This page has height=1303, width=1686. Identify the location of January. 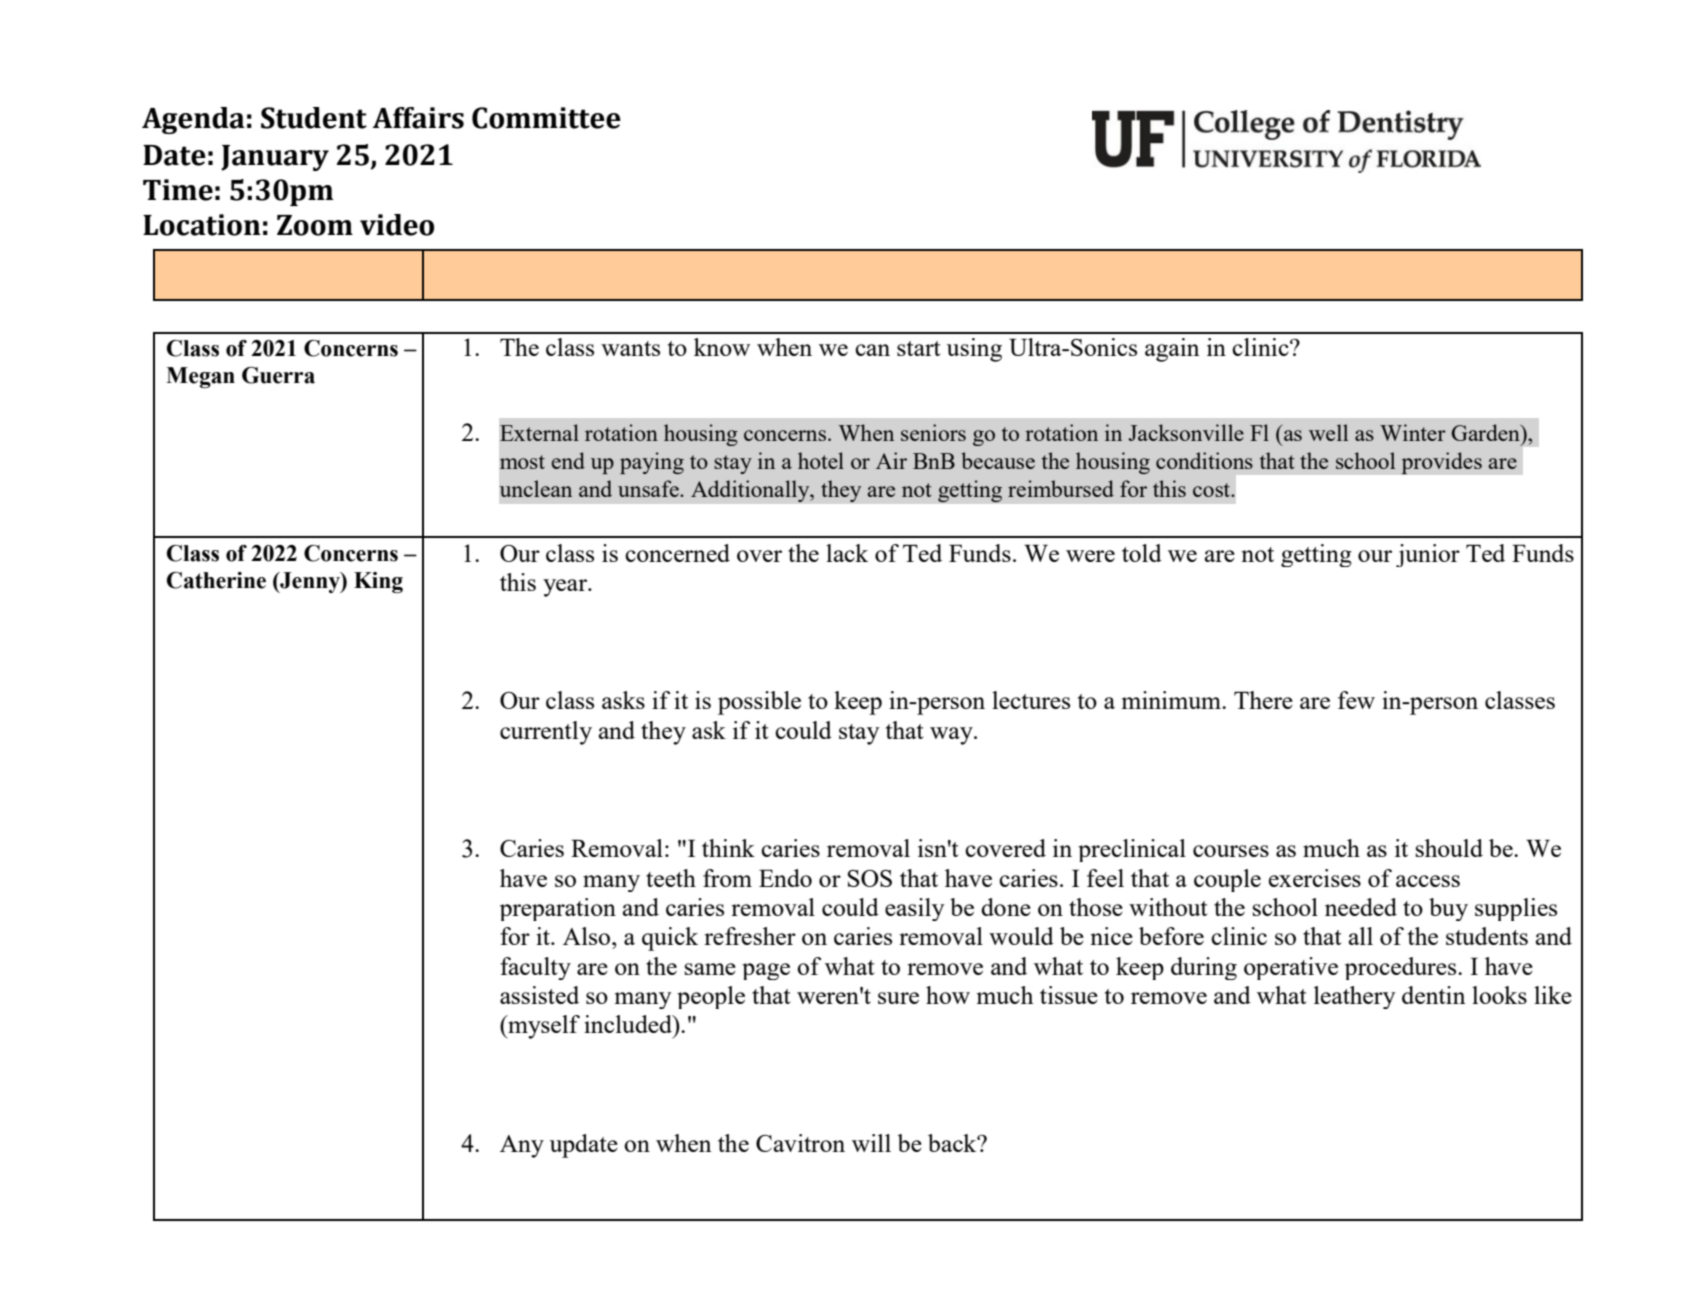
(275, 158).
